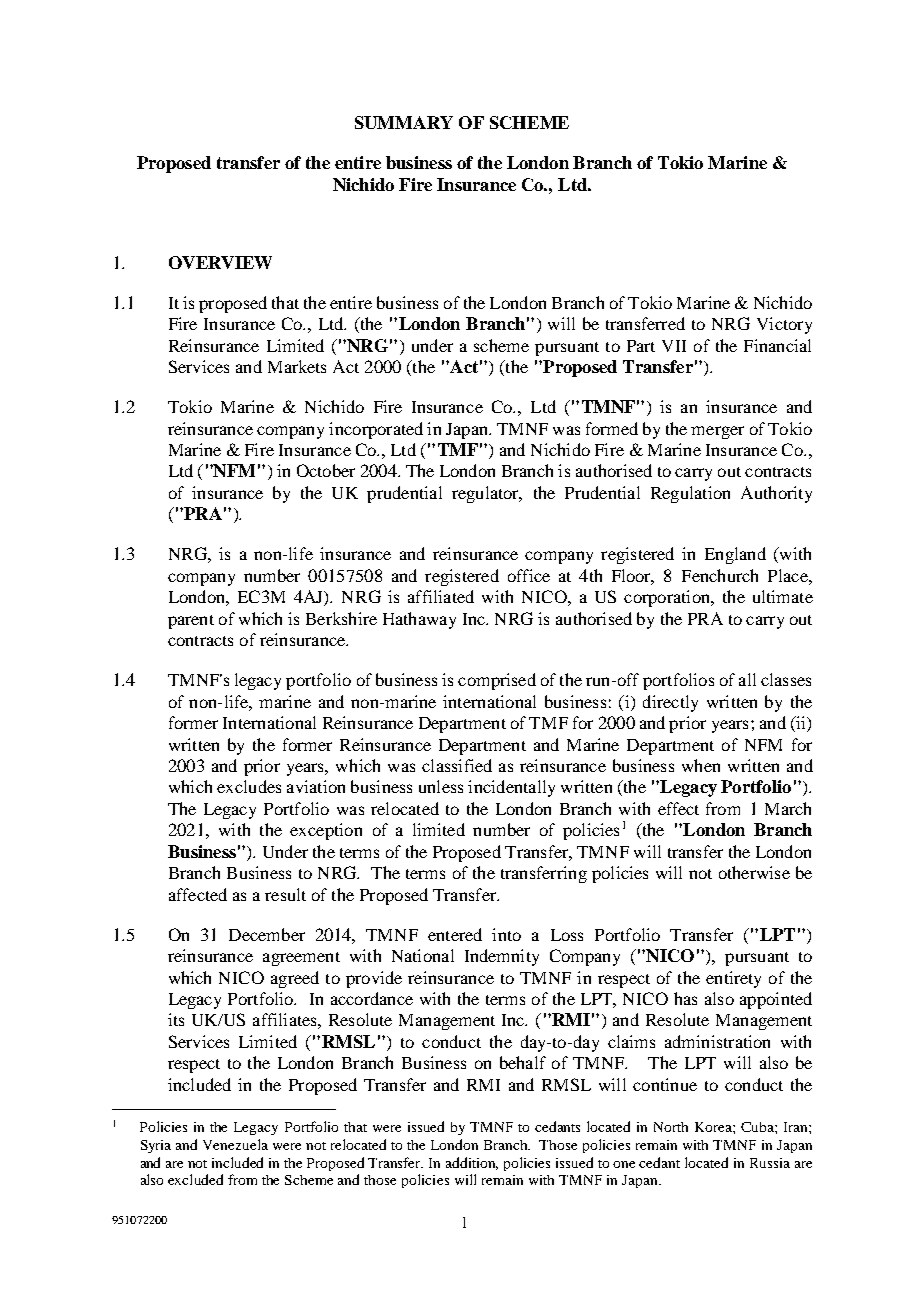 The width and height of the image is (924, 1308). I want to click on Venezuela, so click(235, 1144).
